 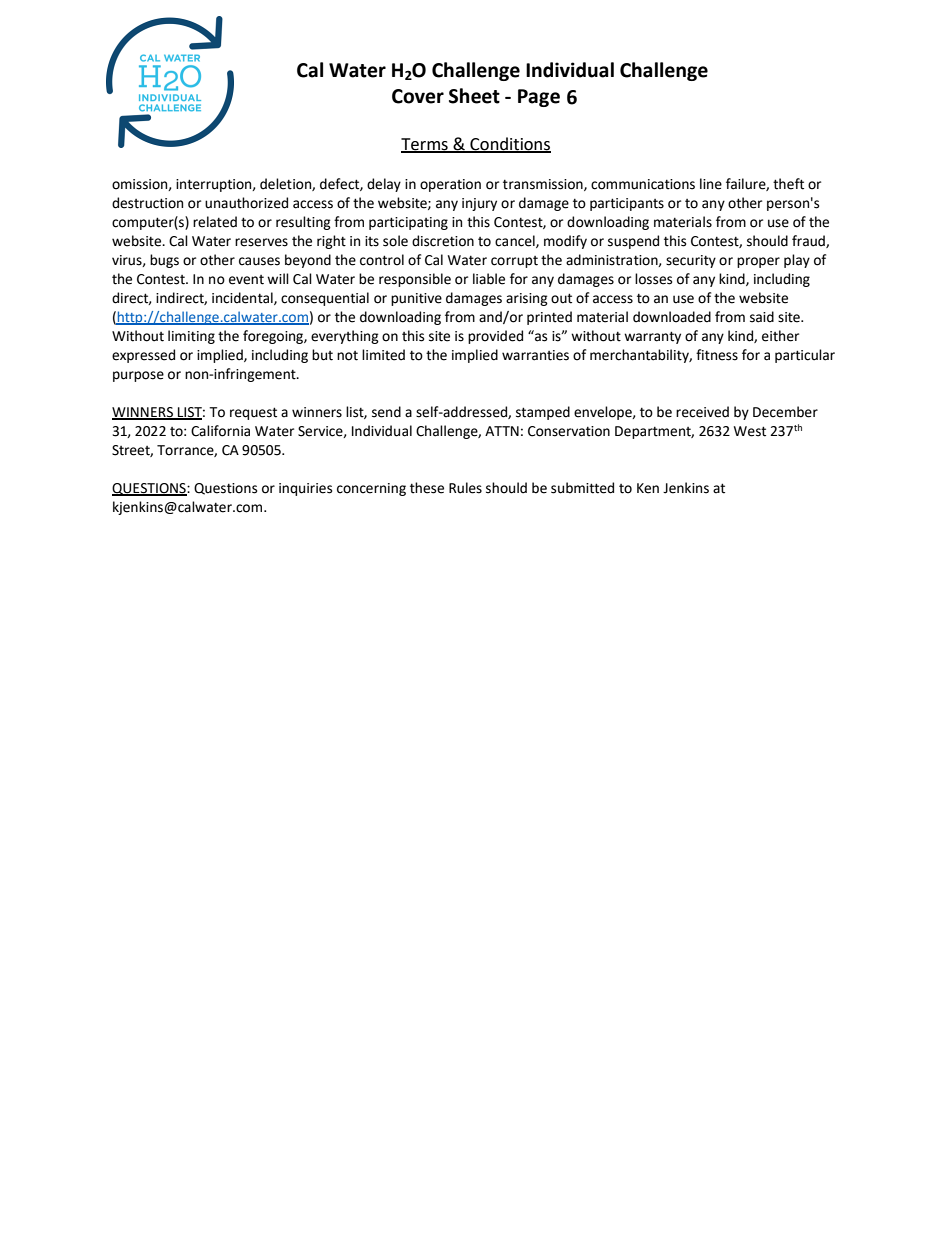 What do you see at coordinates (543, 413) in the screenshot?
I see `stamped` at bounding box center [543, 413].
